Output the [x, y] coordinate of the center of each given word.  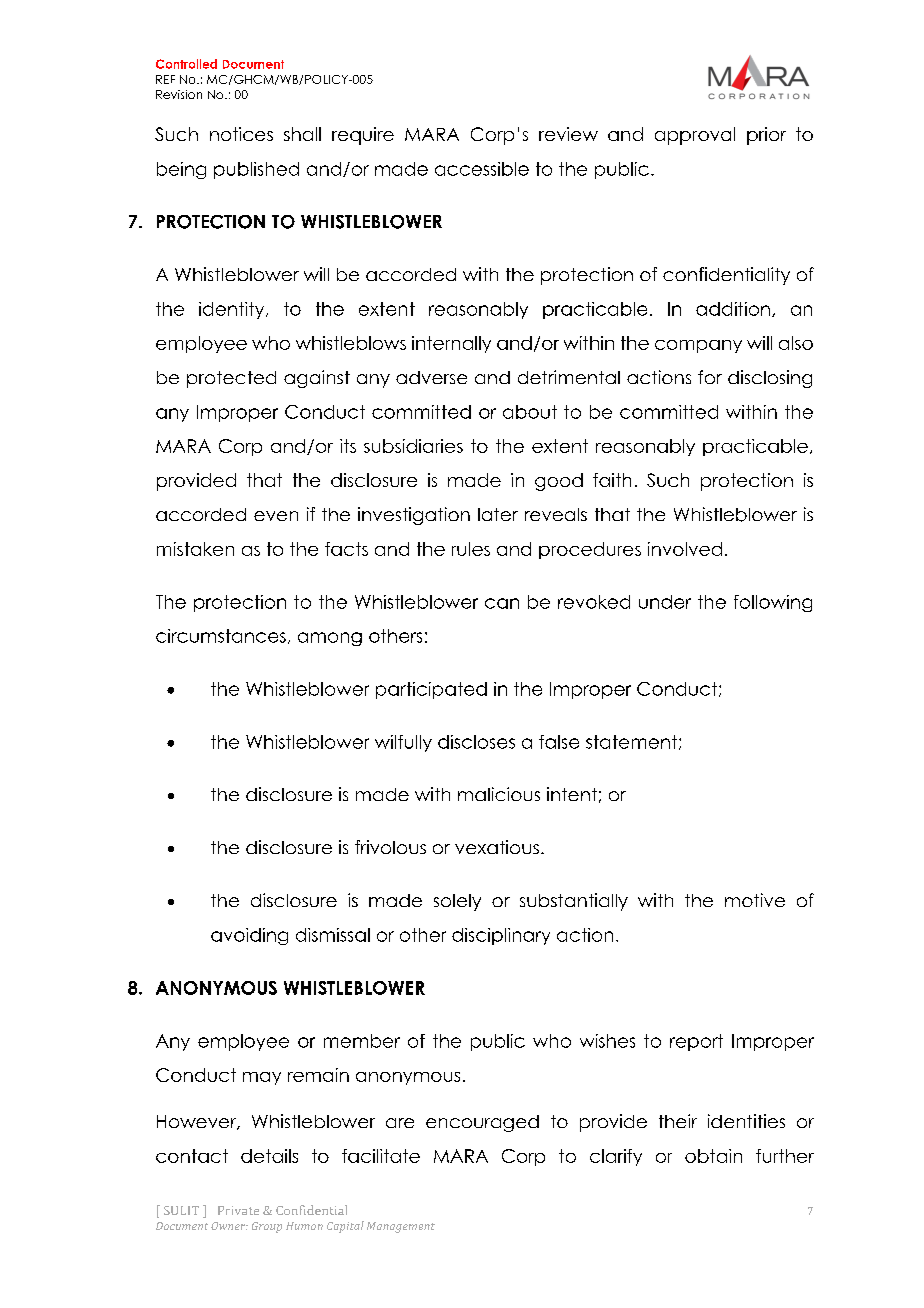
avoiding [249, 936]
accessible [482, 169]
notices [241, 134]
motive [755, 900]
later [498, 514]
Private [238, 1210]
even [276, 516]
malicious [499, 794]
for [710, 377]
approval [695, 136]
